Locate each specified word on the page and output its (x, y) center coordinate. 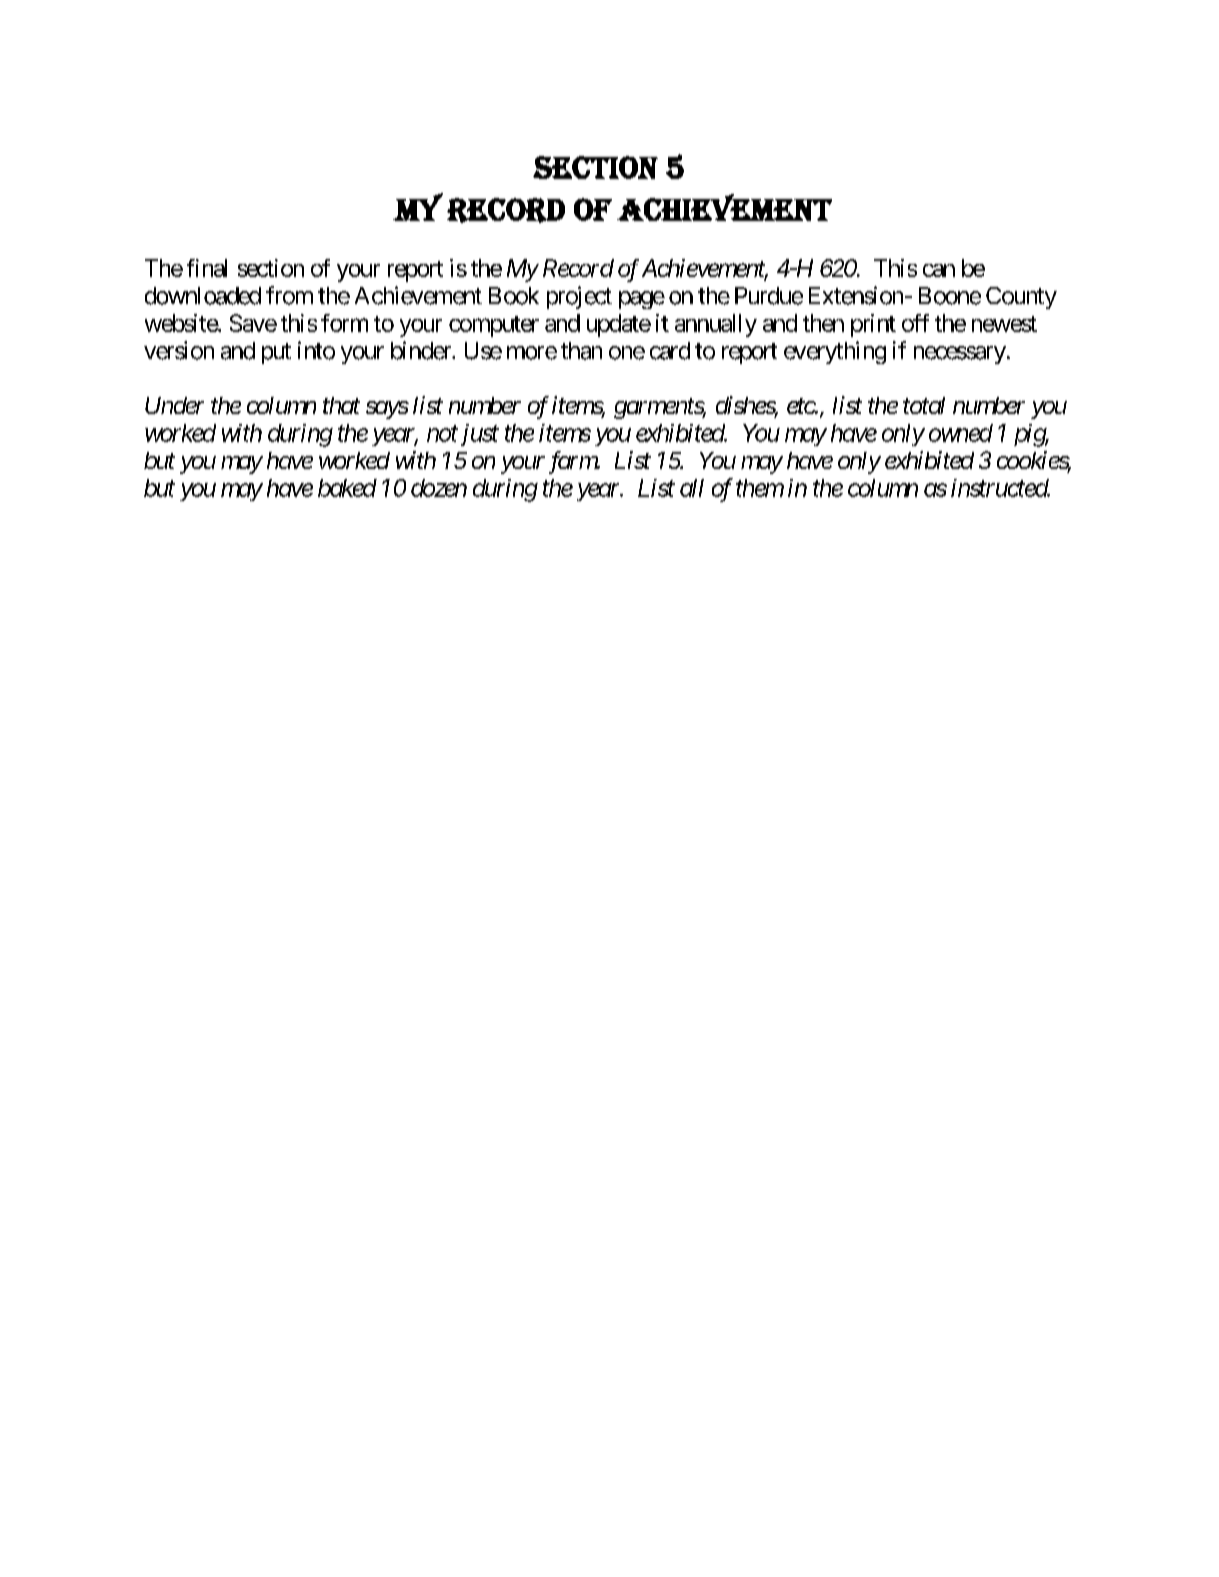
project (579, 297)
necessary (960, 355)
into (316, 350)
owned (961, 433)
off (915, 323)
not (442, 434)
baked (347, 488)
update (619, 325)
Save (253, 323)
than (581, 351)
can (939, 270)
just (480, 435)
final (207, 268)
